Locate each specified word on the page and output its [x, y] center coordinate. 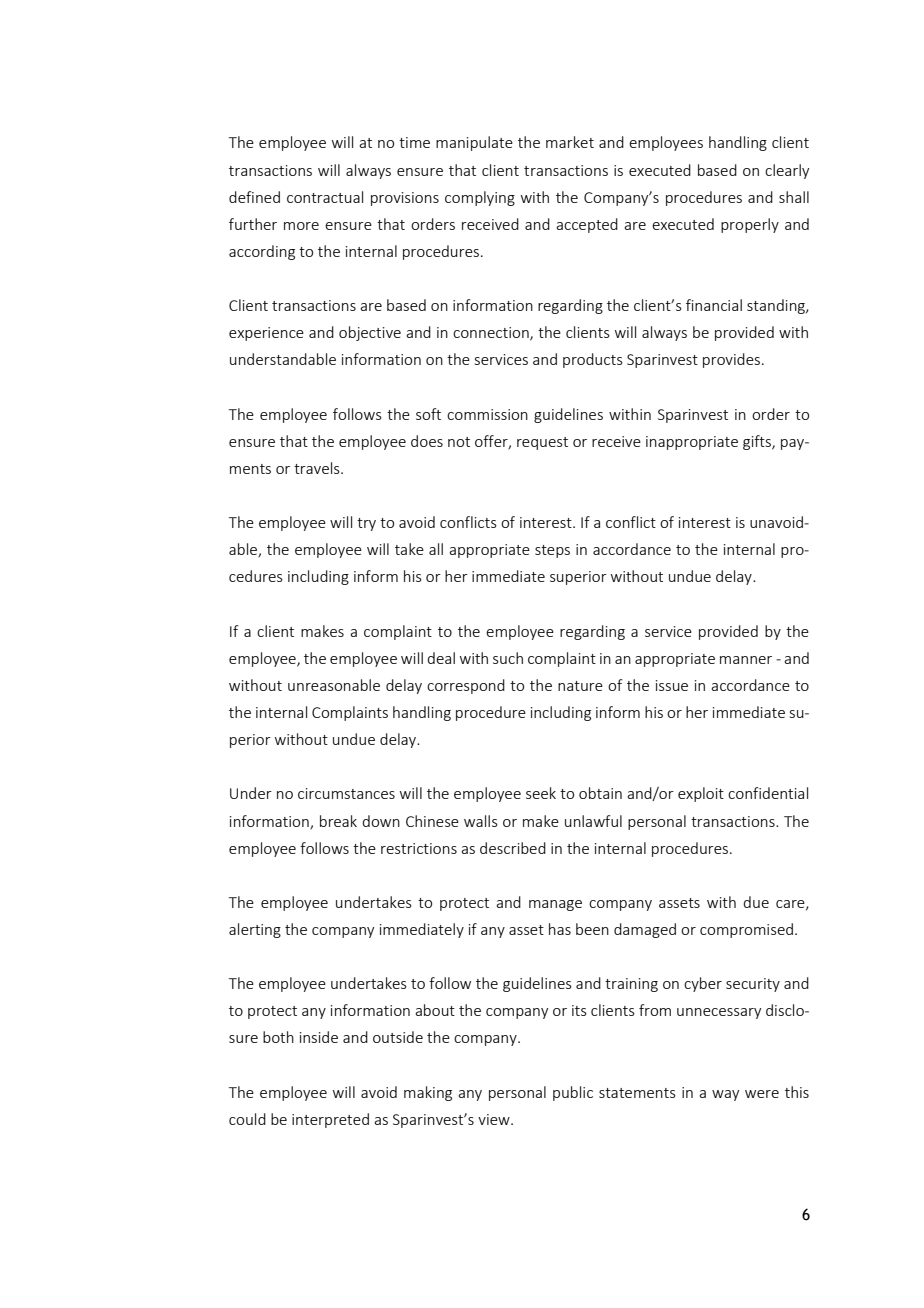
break [338, 821]
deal [441, 658]
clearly [787, 171]
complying [480, 198]
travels [318, 468]
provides [731, 360]
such [508, 658]
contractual [325, 197]
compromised [746, 930]
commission [487, 414]
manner [746, 660]
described [513, 848]
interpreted [330, 1120]
